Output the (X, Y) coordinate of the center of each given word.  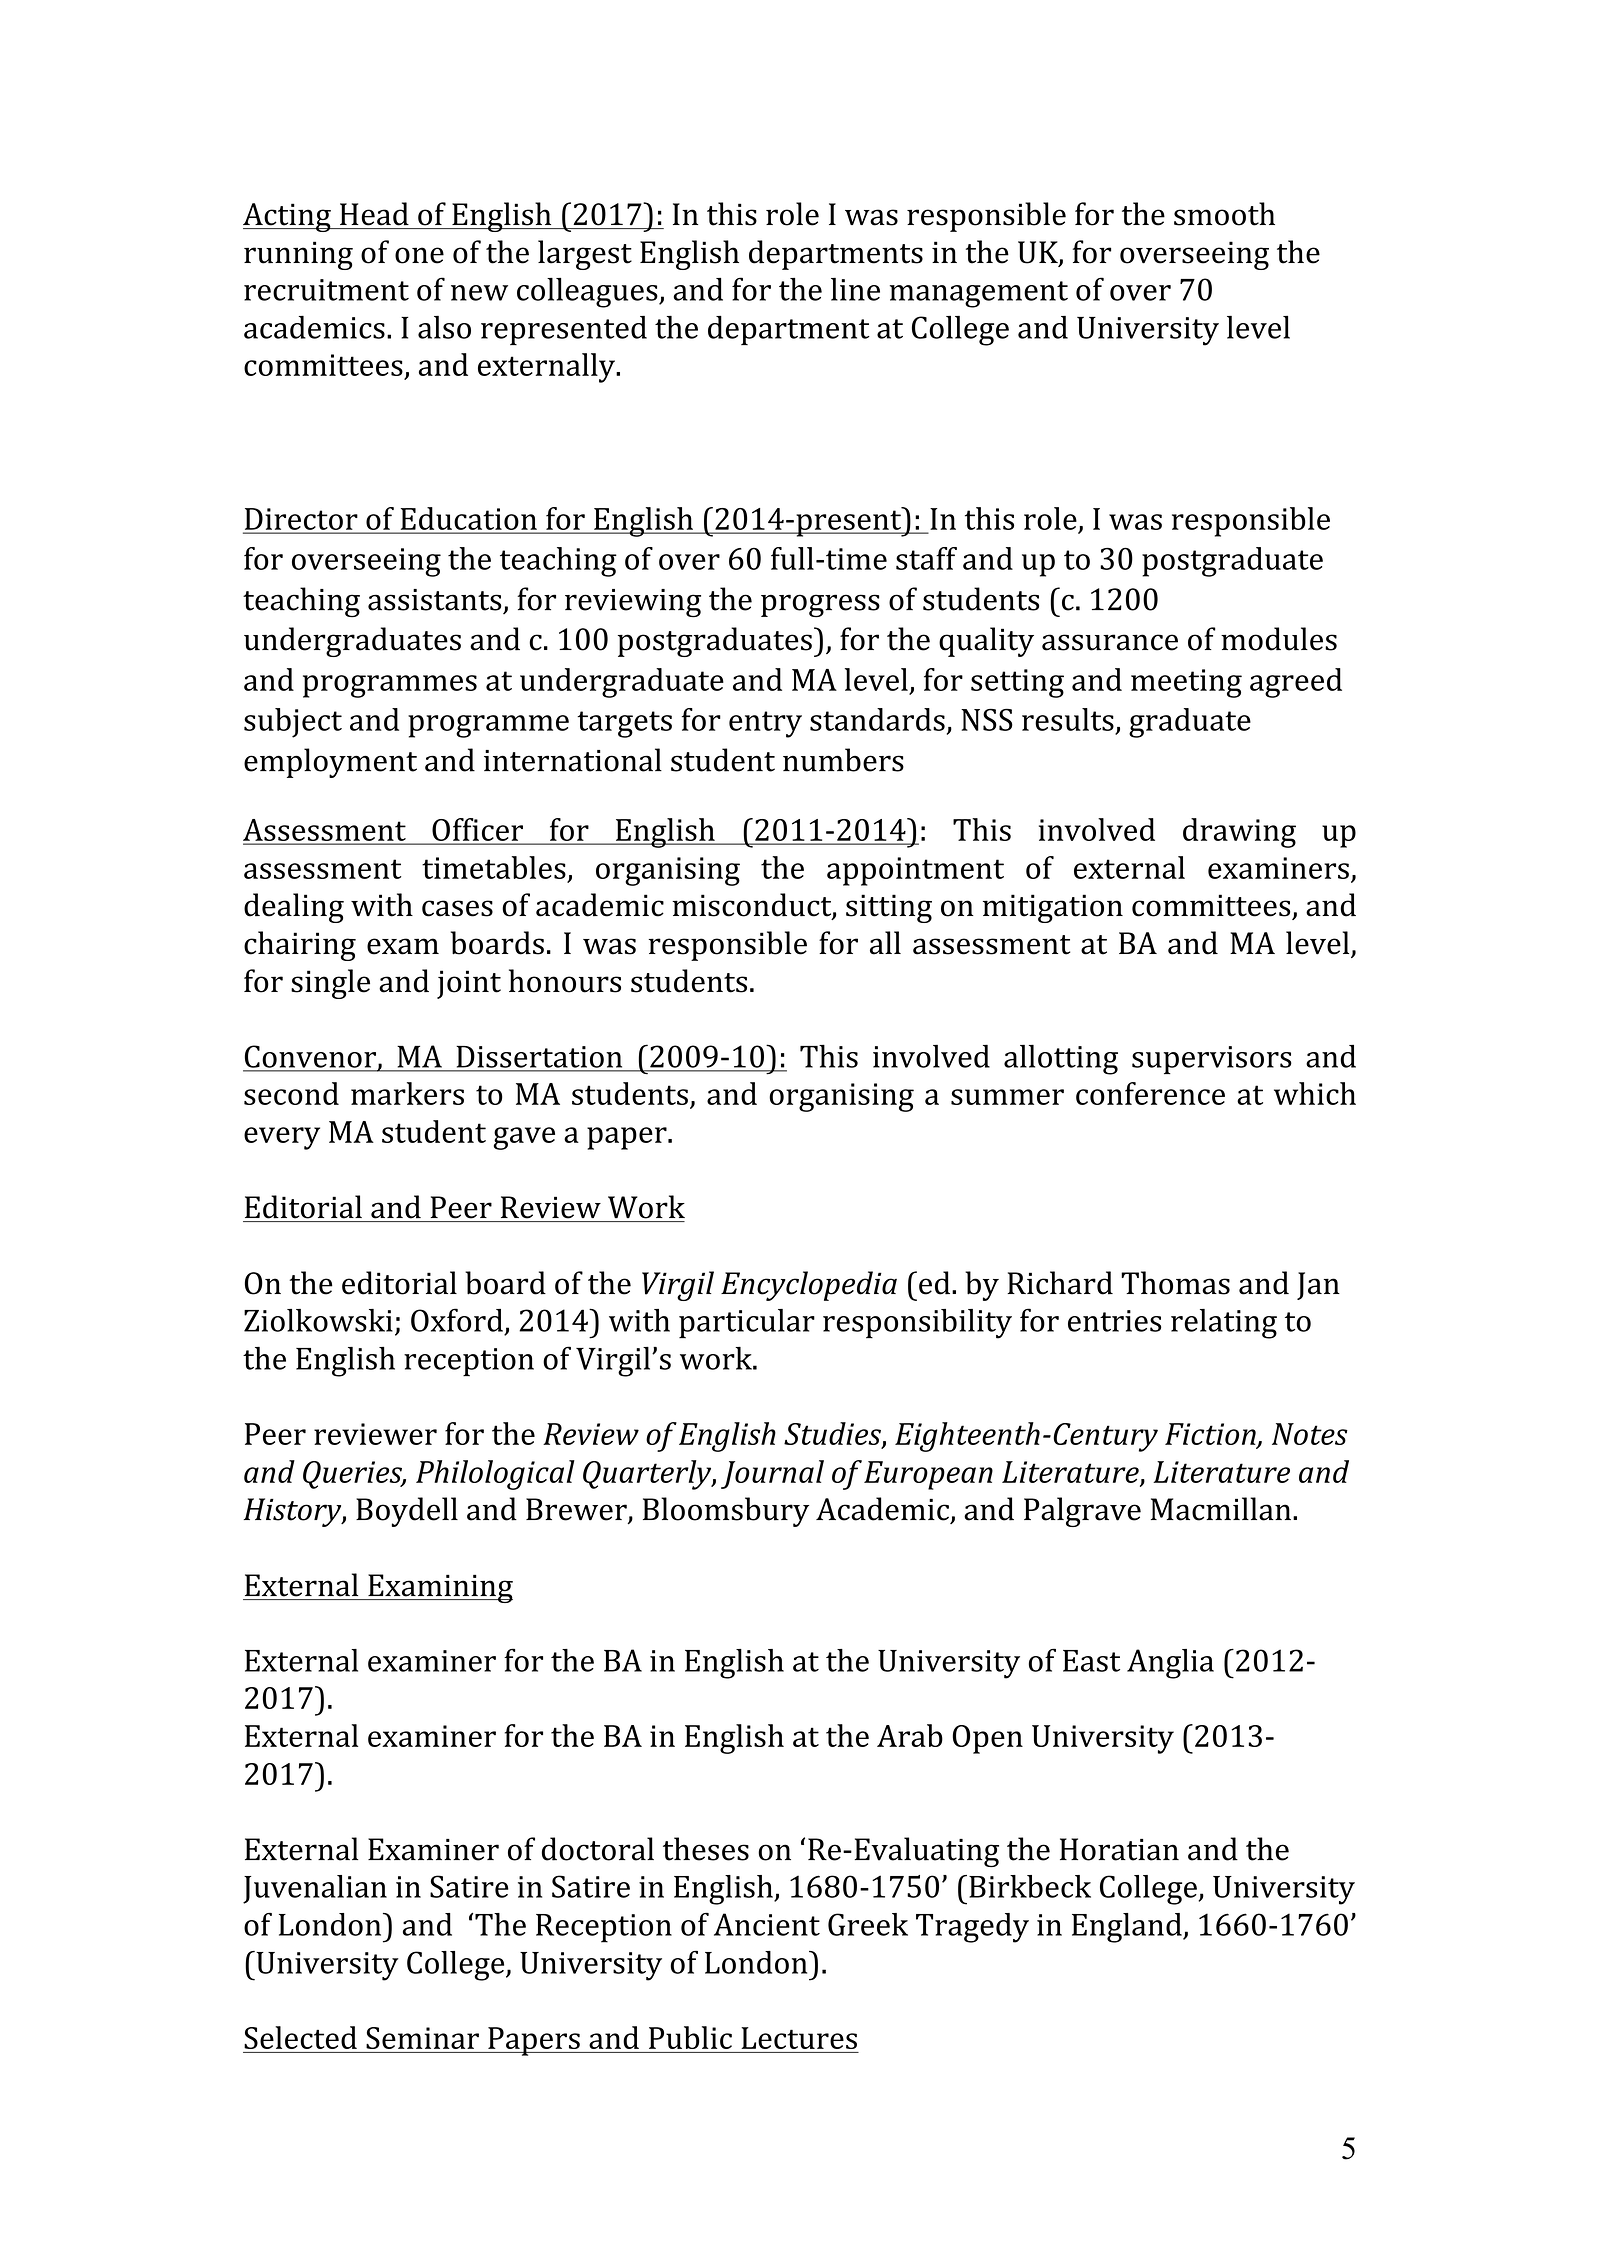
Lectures (799, 2038)
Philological (495, 1475)
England (1128, 1928)
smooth (1224, 214)
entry (765, 724)
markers (407, 1093)
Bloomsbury (726, 1512)
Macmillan (1221, 1509)
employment (330, 763)
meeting (1186, 683)
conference (1150, 1093)
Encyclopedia (809, 1286)
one (419, 255)
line (855, 289)
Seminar (422, 2038)
